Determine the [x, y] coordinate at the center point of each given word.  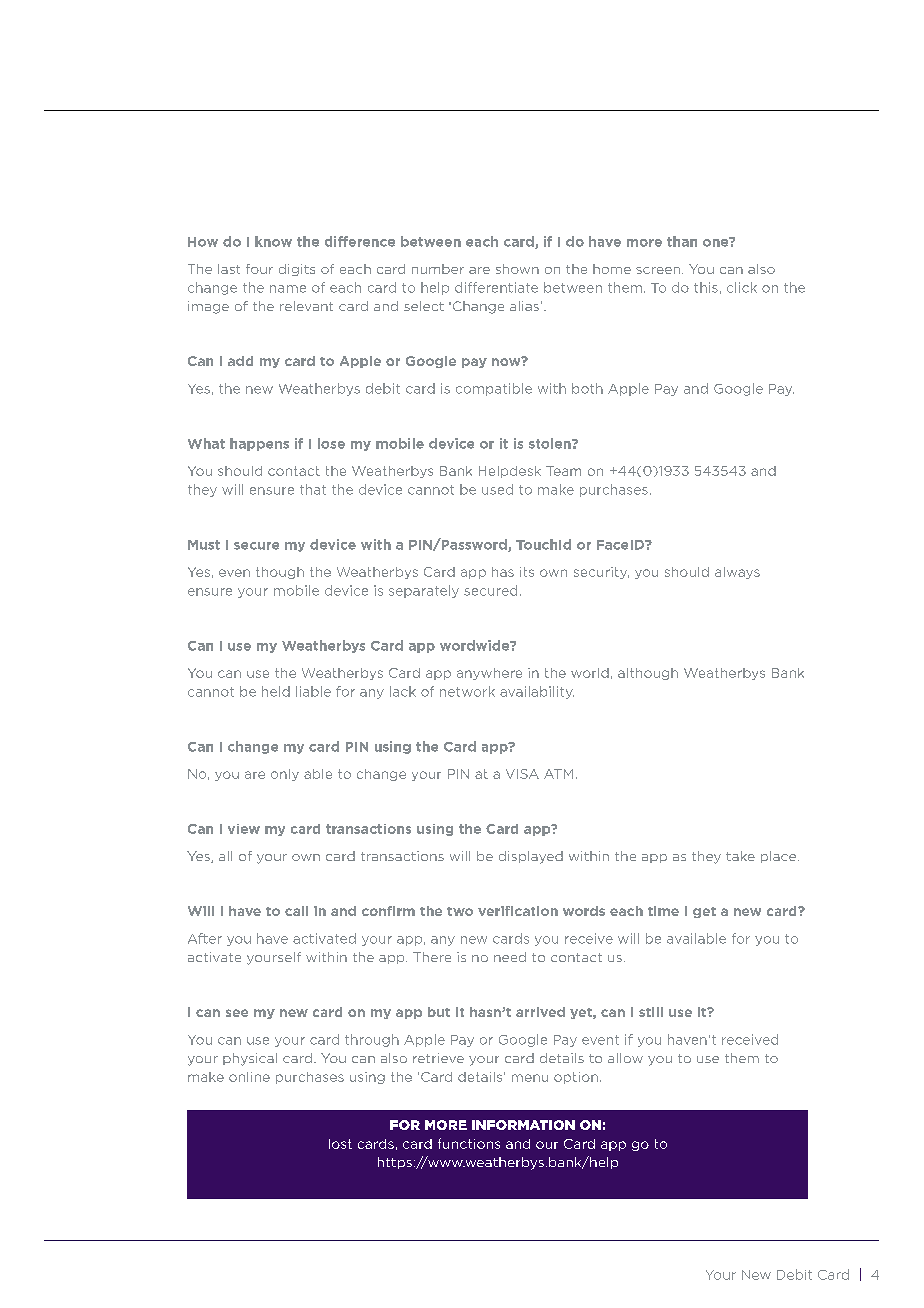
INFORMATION [523, 1125]
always [737, 573]
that [313, 489]
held [276, 691]
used [497, 489]
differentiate [496, 287]
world [590, 673]
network [467, 691]
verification [518, 911]
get [704, 912]
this [706, 287]
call [296, 911]
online [249, 1077]
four [259, 269]
